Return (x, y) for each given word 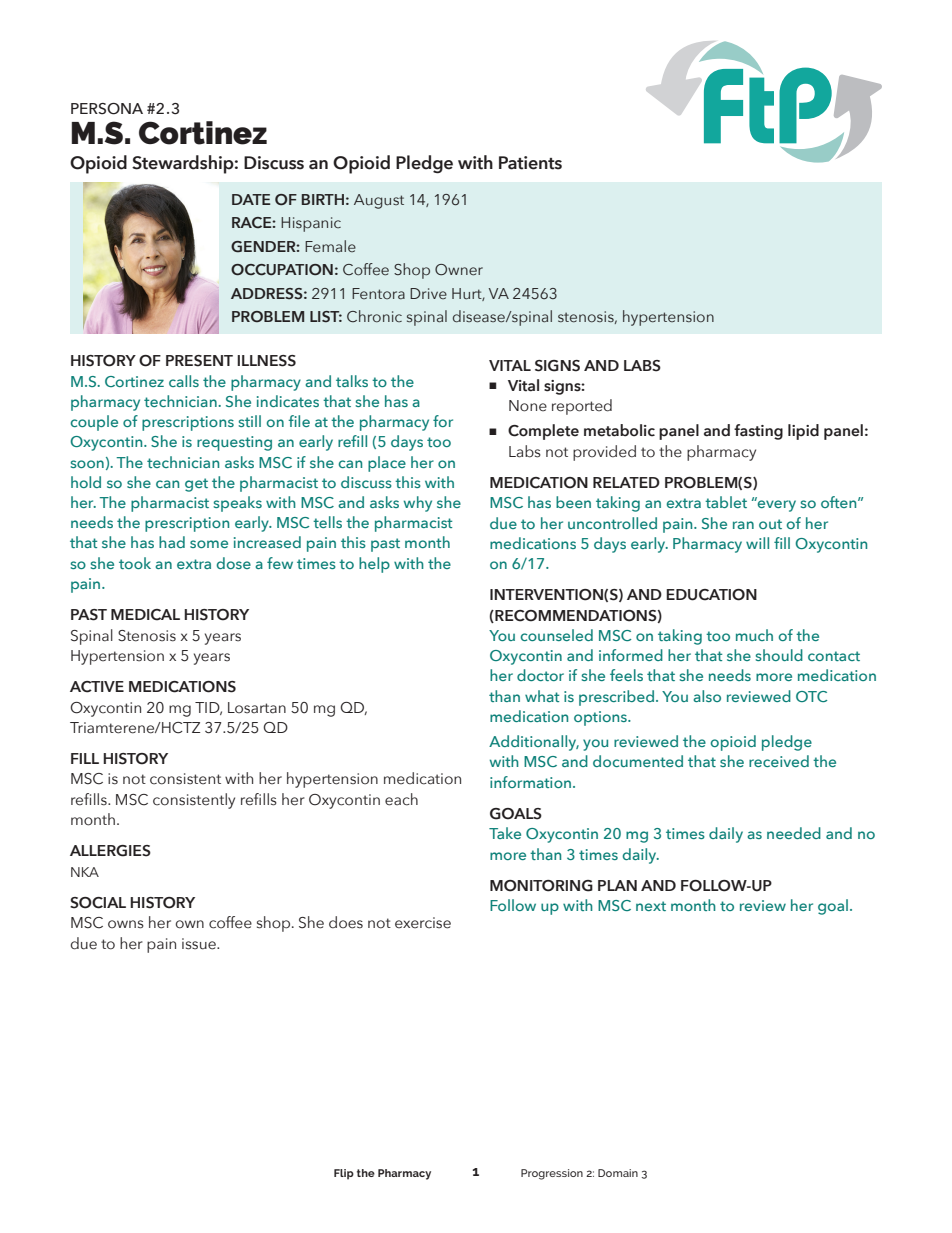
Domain (618, 1173)
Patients (530, 163)
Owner (459, 270)
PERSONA (107, 109)
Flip (344, 1174)
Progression (552, 1174)
